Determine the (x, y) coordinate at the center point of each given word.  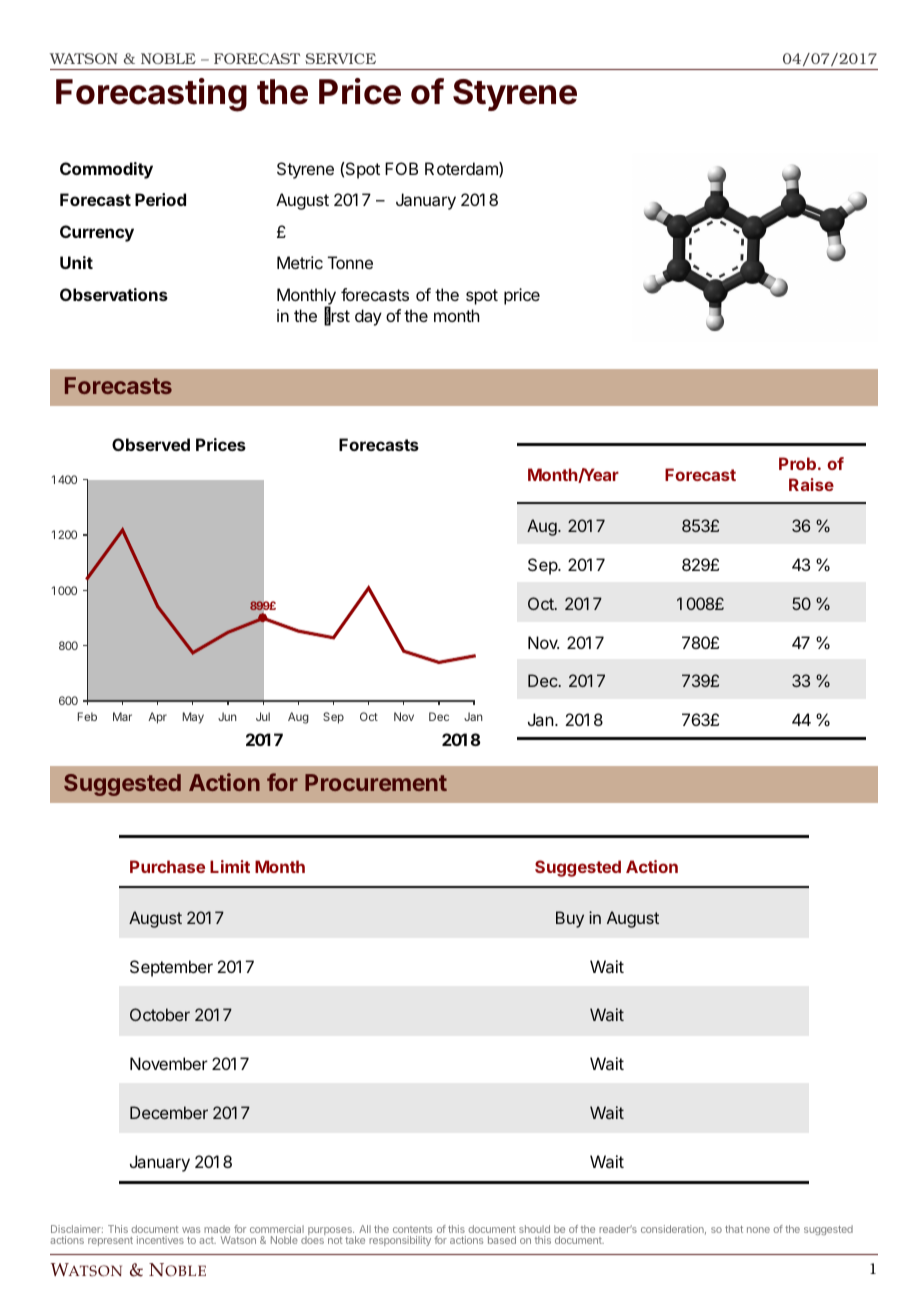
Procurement (376, 782)
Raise (811, 484)
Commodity (106, 170)
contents (412, 1229)
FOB (401, 168)
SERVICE (340, 58)
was (191, 1230)
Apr (157, 718)
